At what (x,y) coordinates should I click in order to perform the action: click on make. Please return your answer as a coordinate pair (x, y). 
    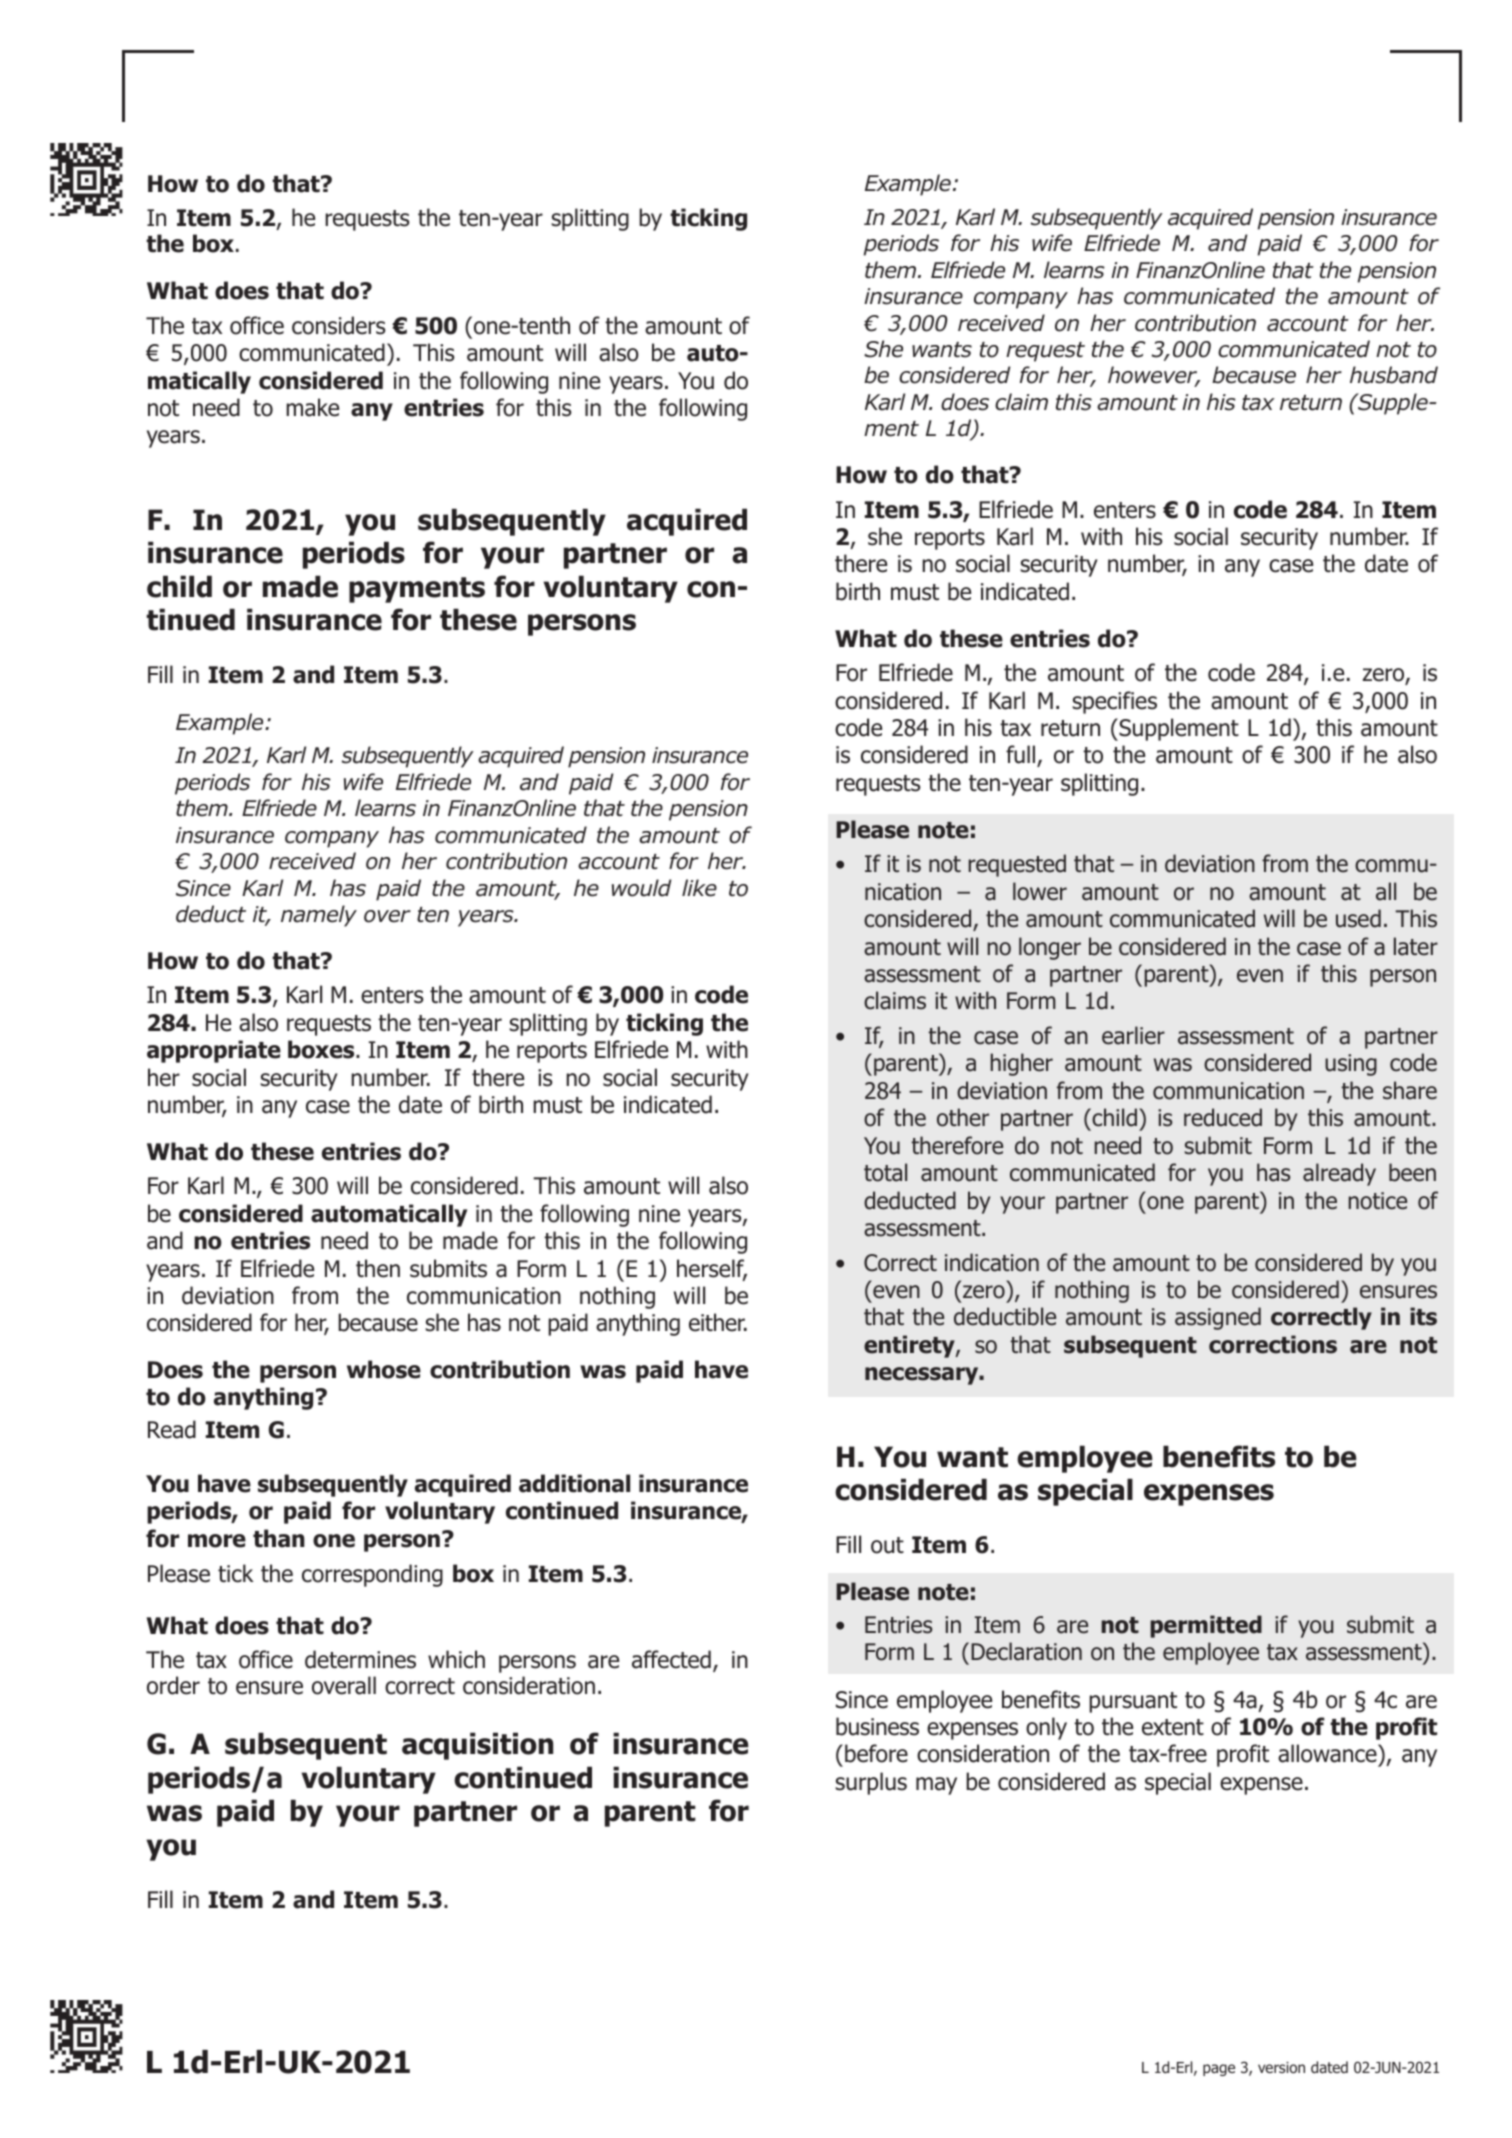
    Looking at the image, I should click on (312, 407).
